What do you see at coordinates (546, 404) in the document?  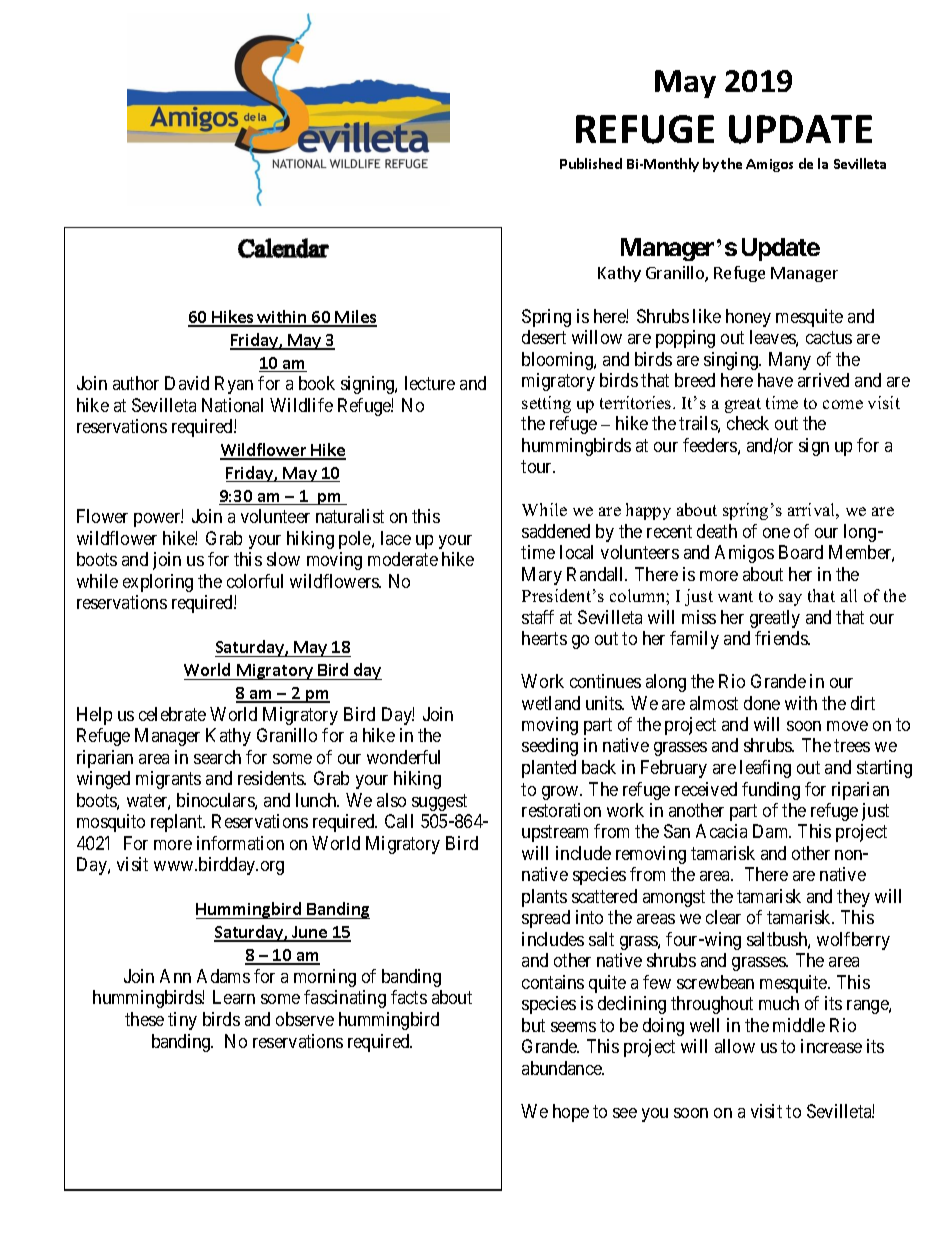 I see `setting` at bounding box center [546, 404].
